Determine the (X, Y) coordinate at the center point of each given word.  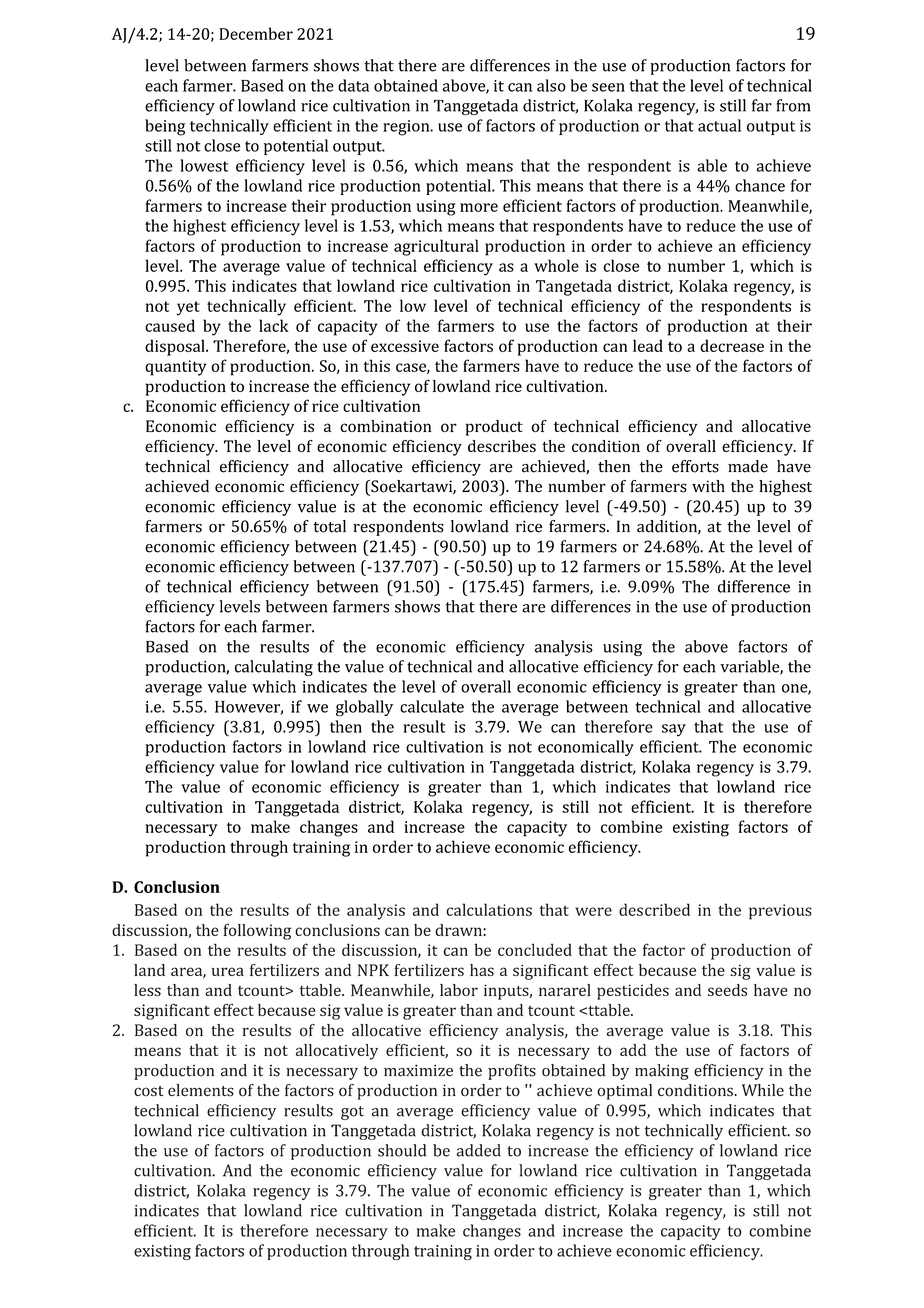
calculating (274, 668)
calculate (432, 706)
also (551, 85)
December (256, 33)
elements (201, 1090)
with (708, 486)
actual (719, 125)
